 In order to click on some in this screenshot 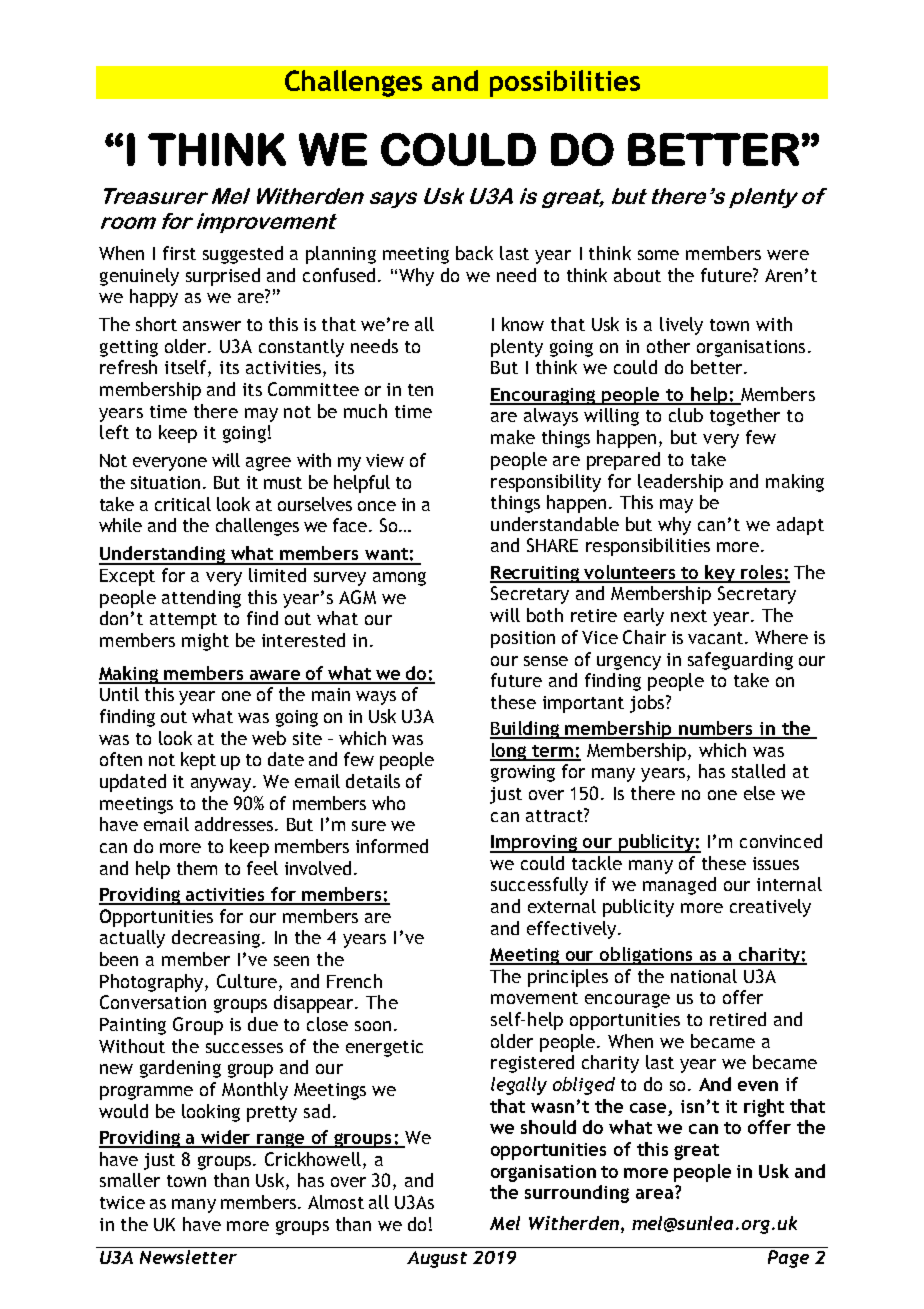, I will do `click(658, 255)`.
